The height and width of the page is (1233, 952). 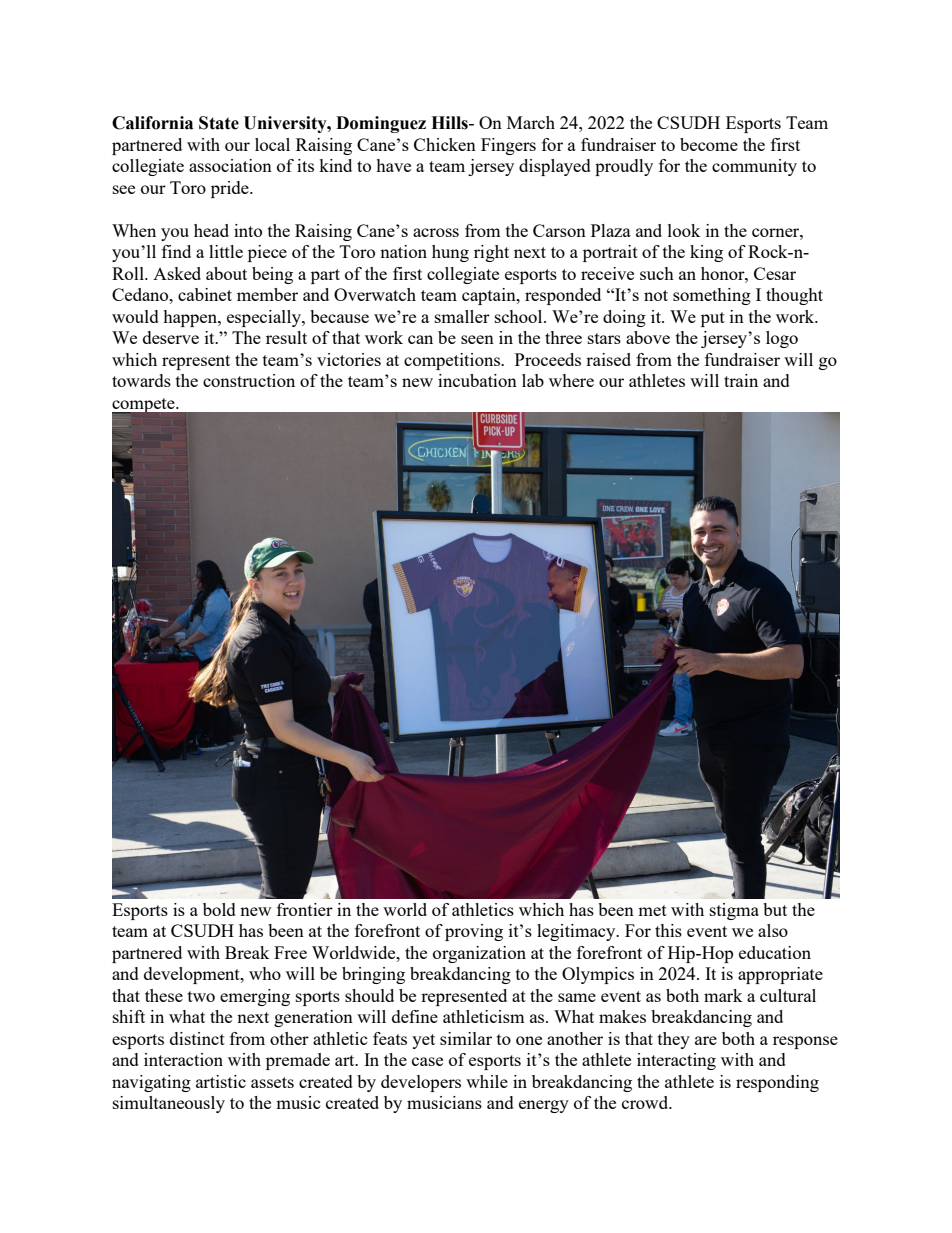 I want to click on Chicken, so click(x=445, y=144).
